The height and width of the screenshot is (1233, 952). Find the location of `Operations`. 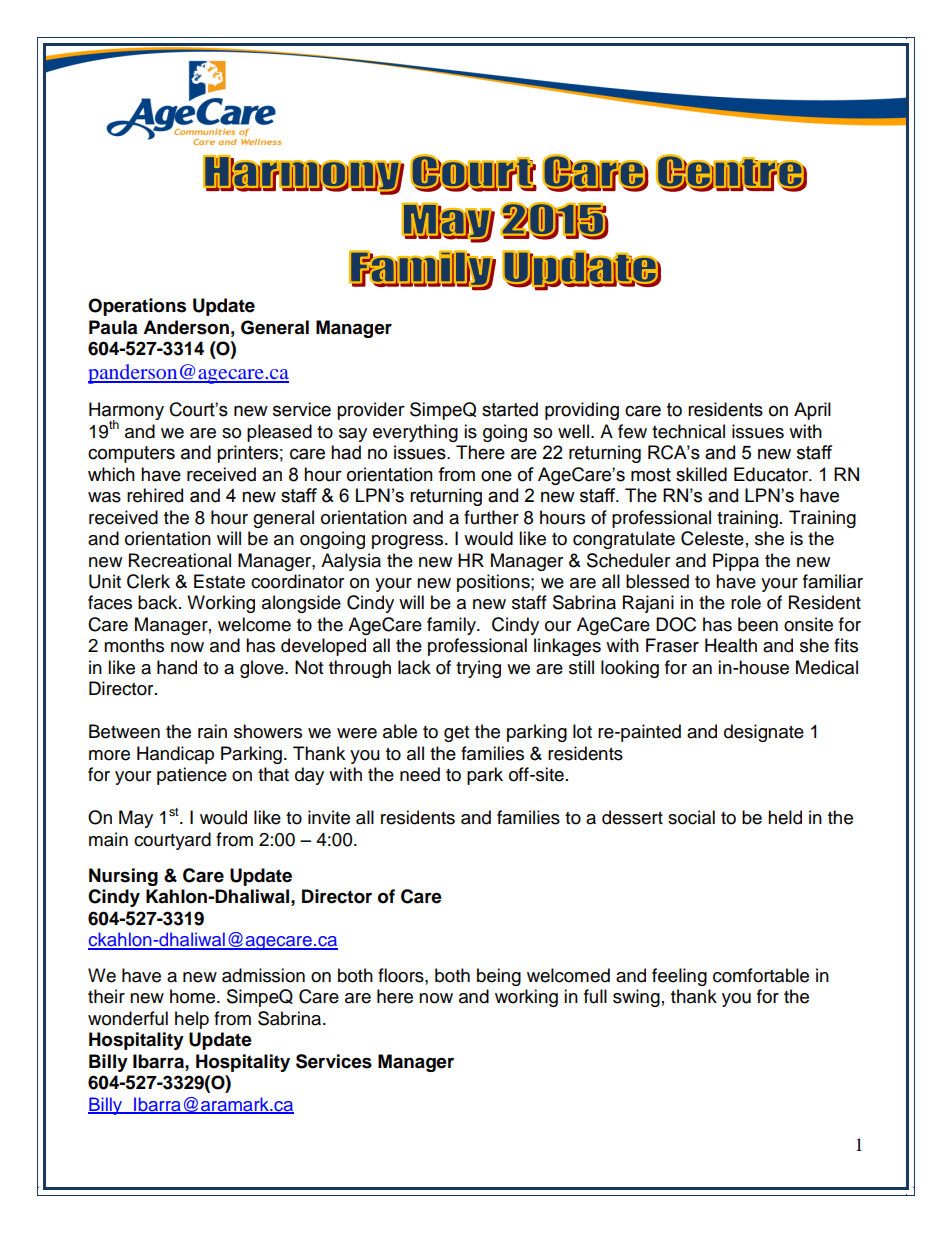

Operations is located at coordinates (137, 307).
